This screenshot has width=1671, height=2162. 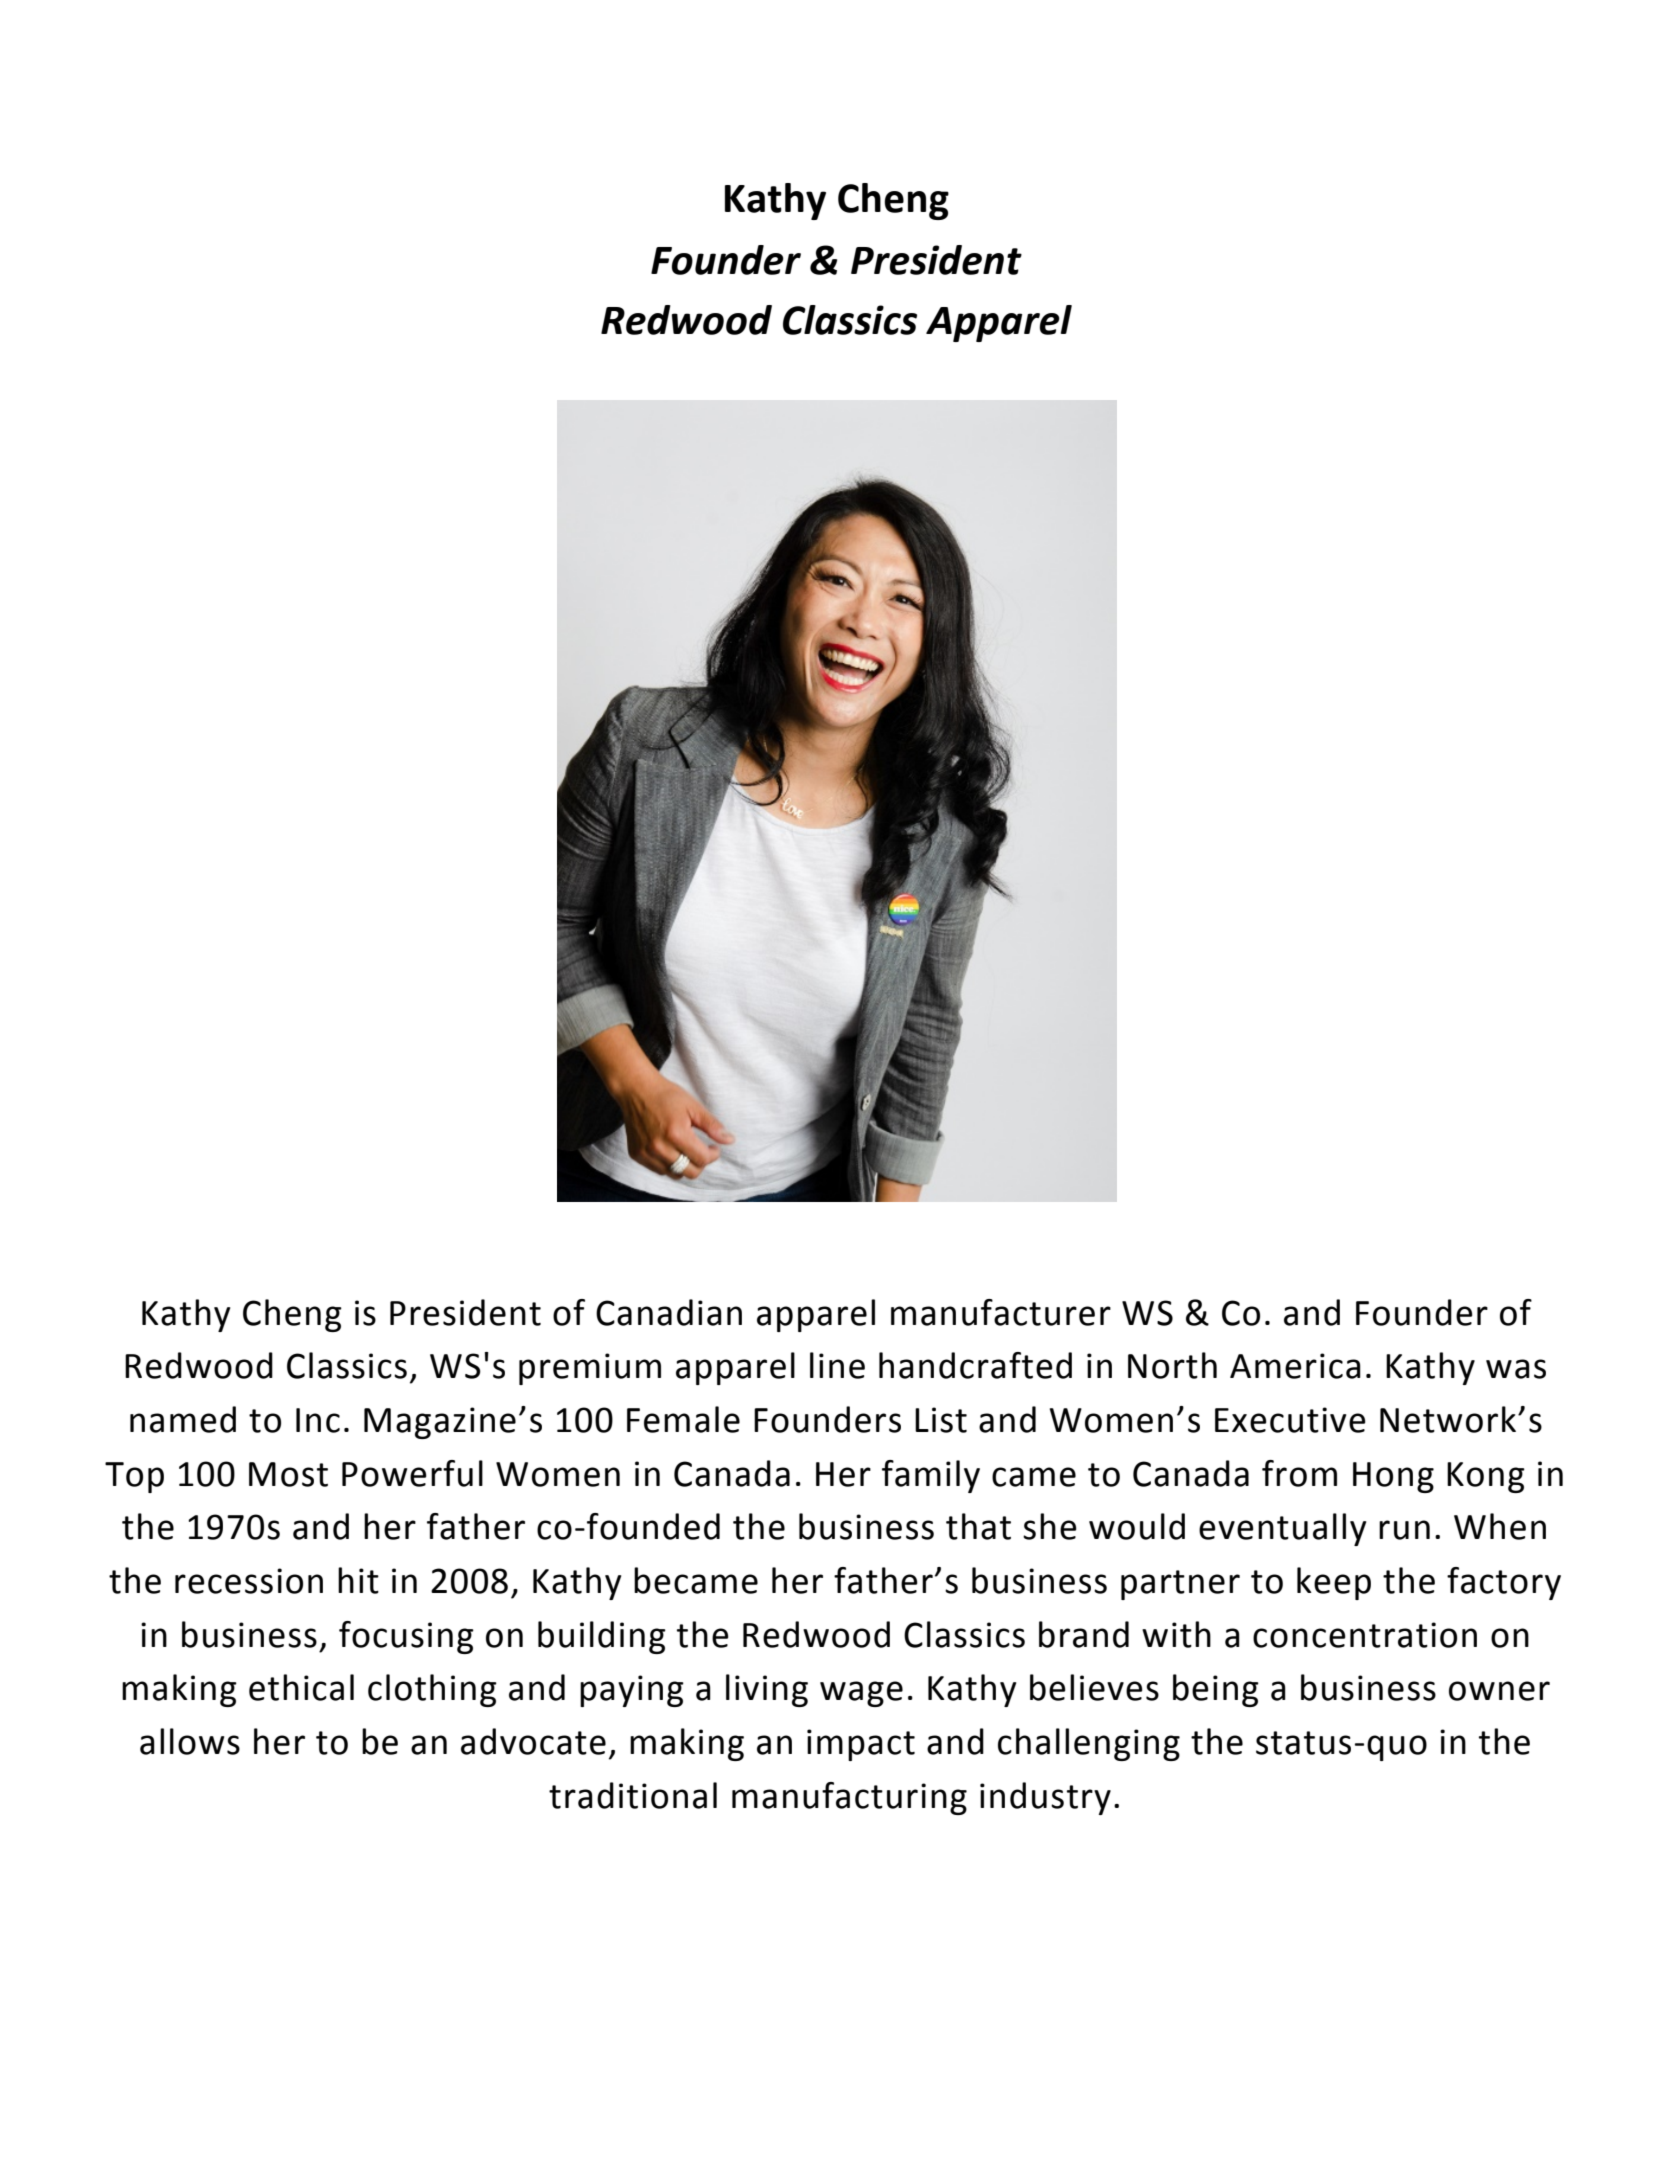 What do you see at coordinates (1045, 1798) in the screenshot?
I see `industry` at bounding box center [1045, 1798].
